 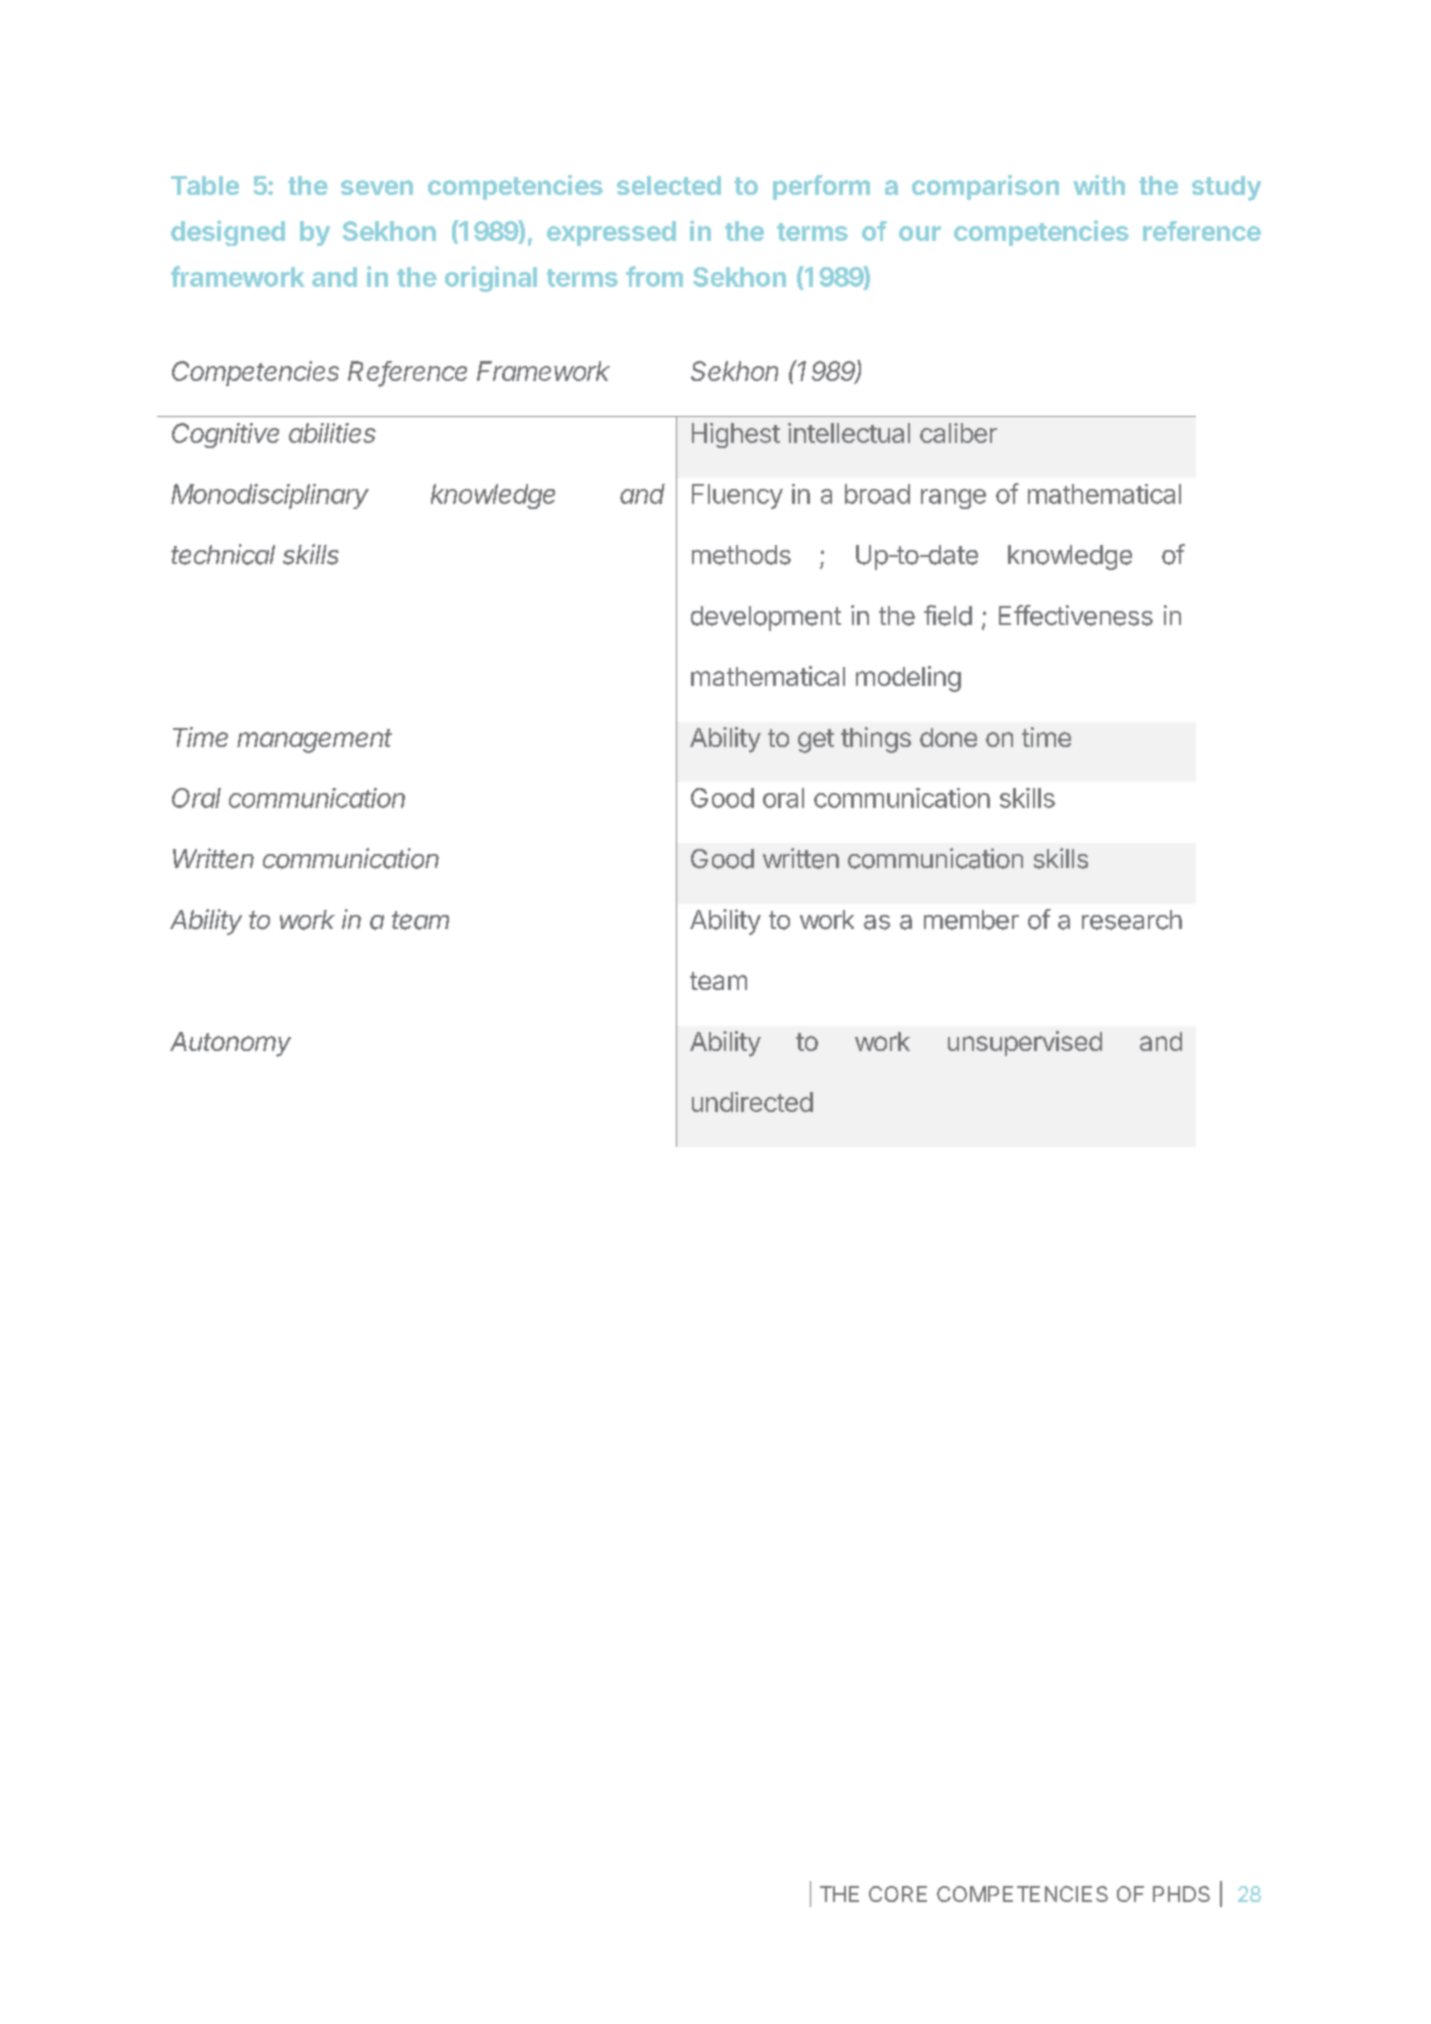 I want to click on get, so click(x=816, y=741).
